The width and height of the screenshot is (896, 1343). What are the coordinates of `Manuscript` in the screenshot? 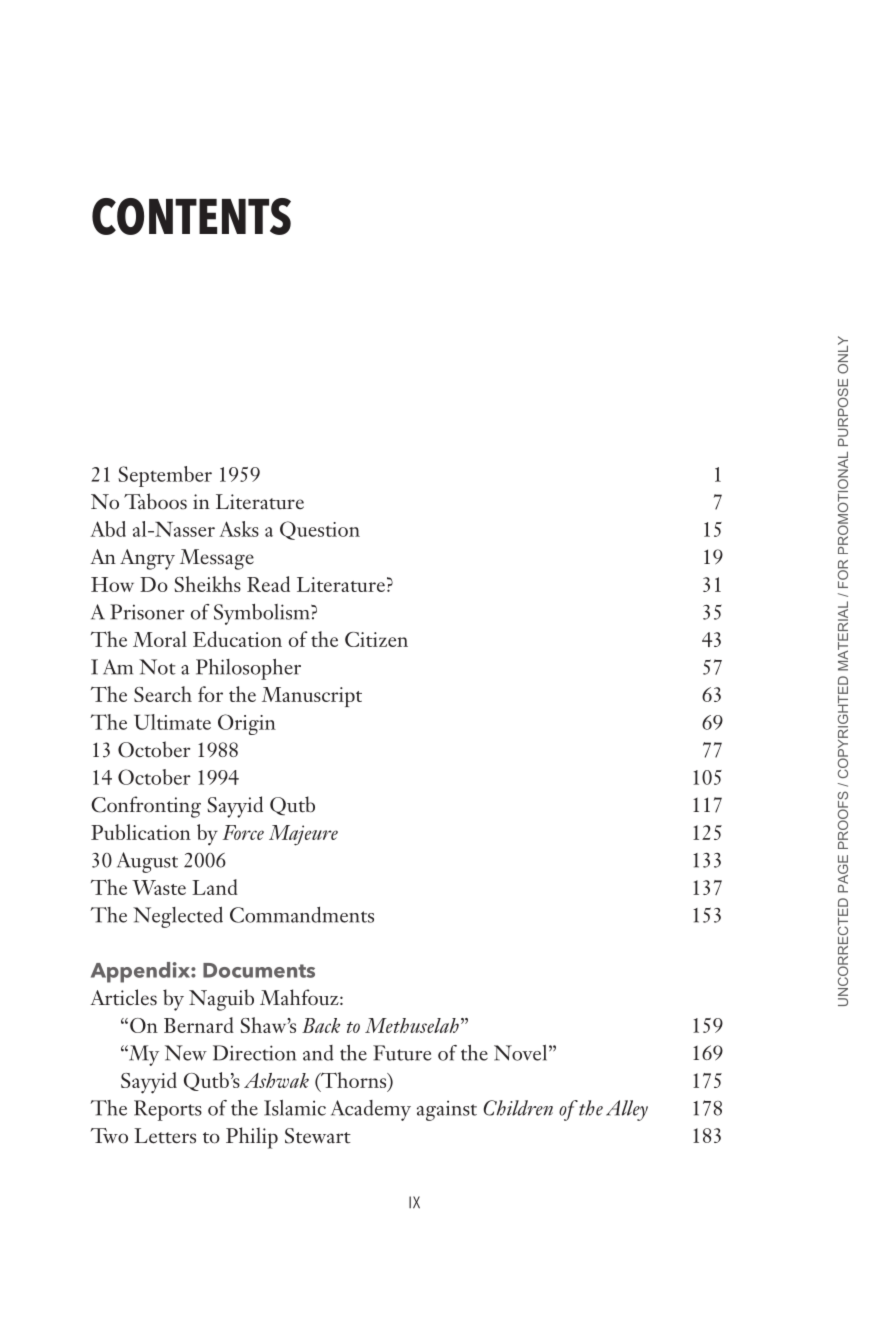 It's located at (312, 697).
